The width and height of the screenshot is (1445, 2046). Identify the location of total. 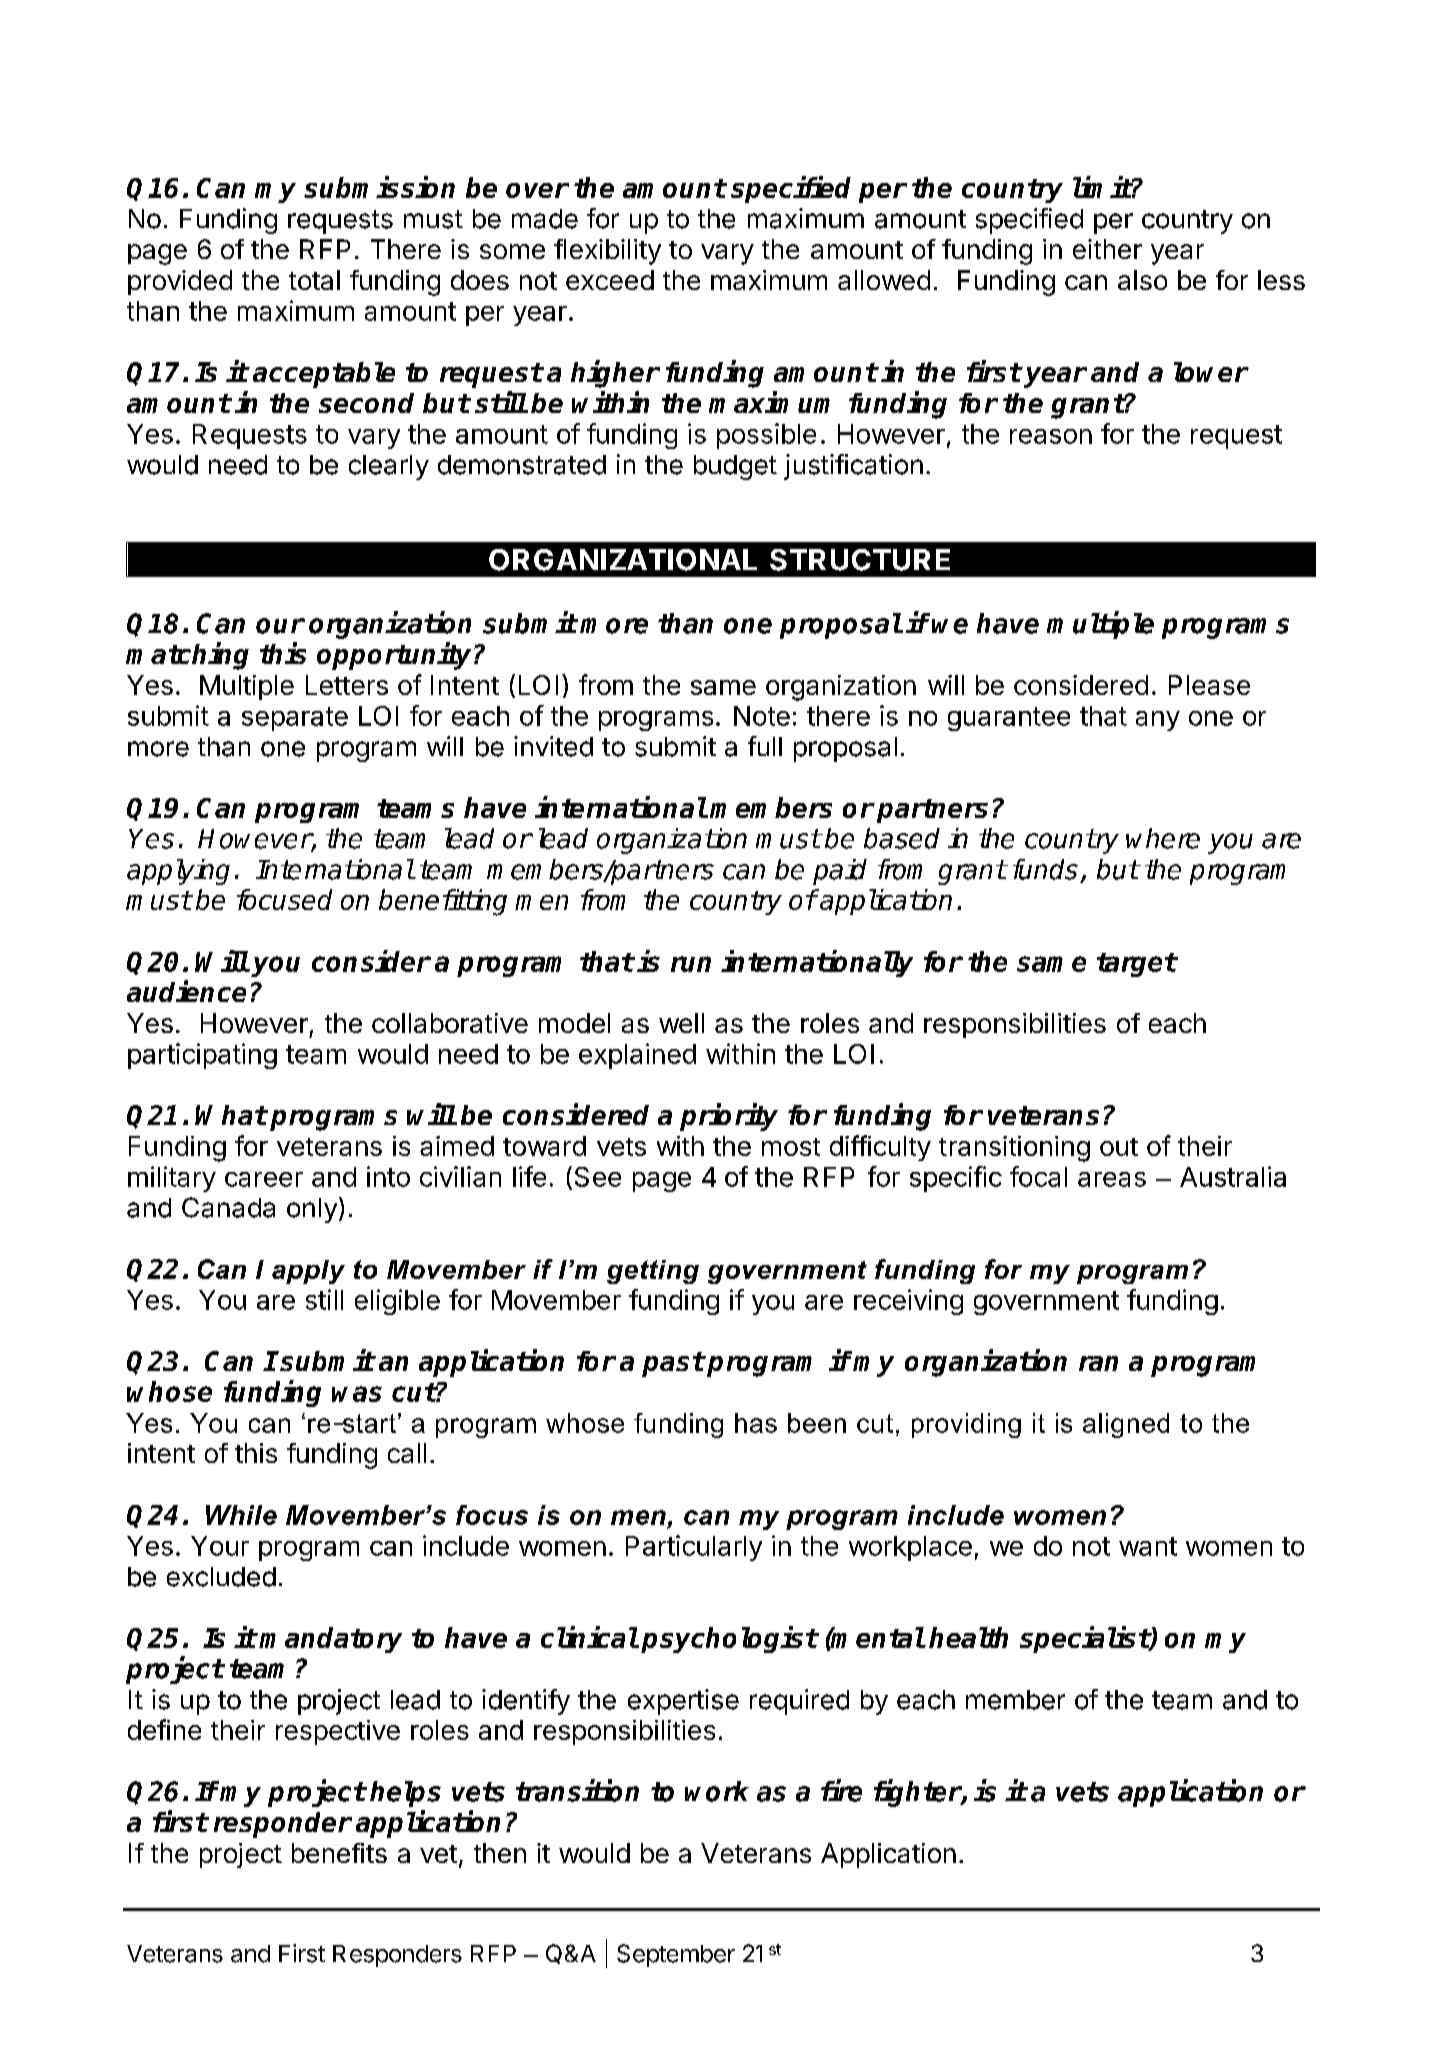
(314, 280).
